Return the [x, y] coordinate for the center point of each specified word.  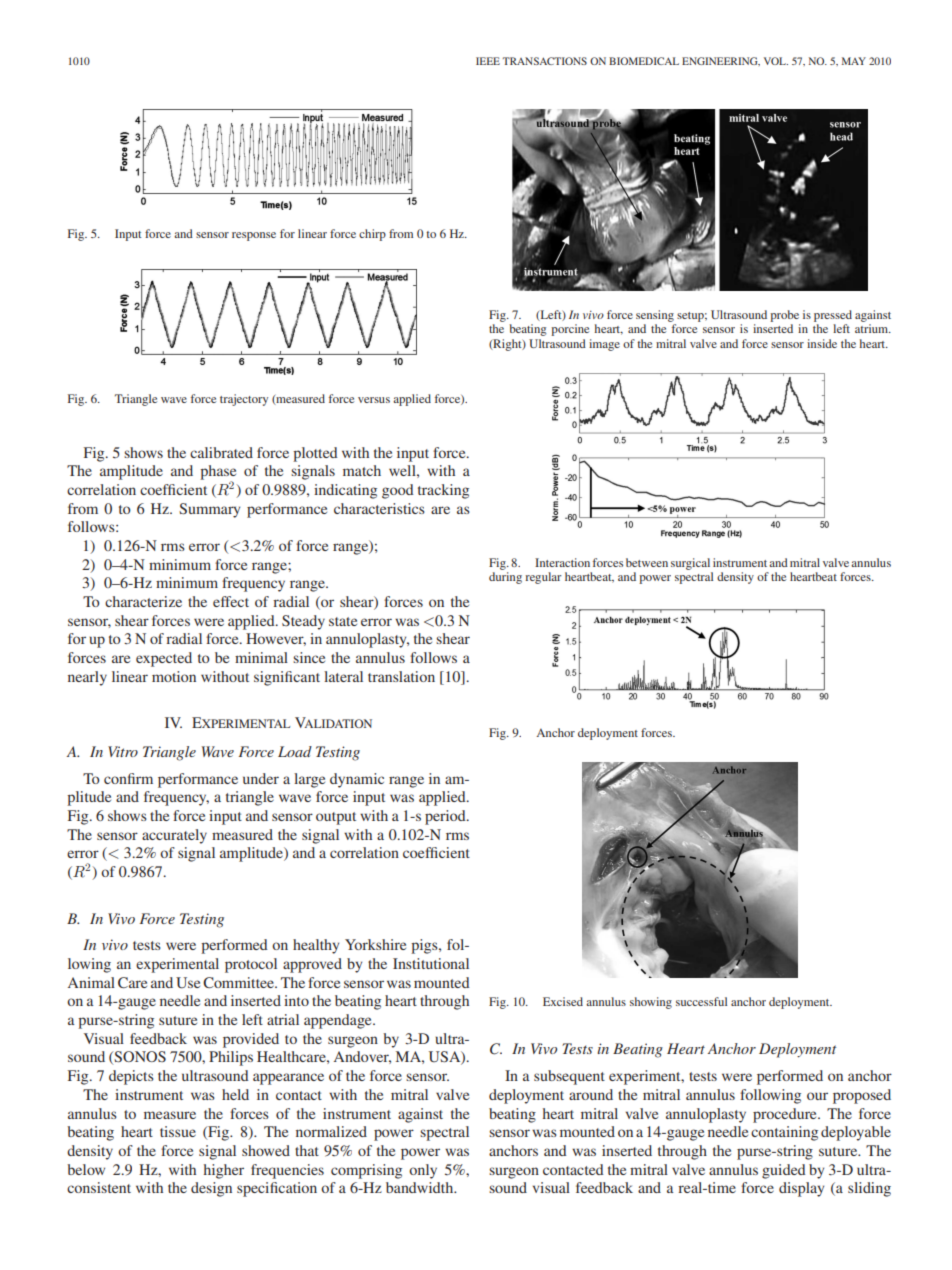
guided [784, 1171]
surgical [690, 564]
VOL [776, 61]
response [254, 236]
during [505, 578]
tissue [178, 1131]
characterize [143, 601]
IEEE [488, 61]
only [423, 1171]
